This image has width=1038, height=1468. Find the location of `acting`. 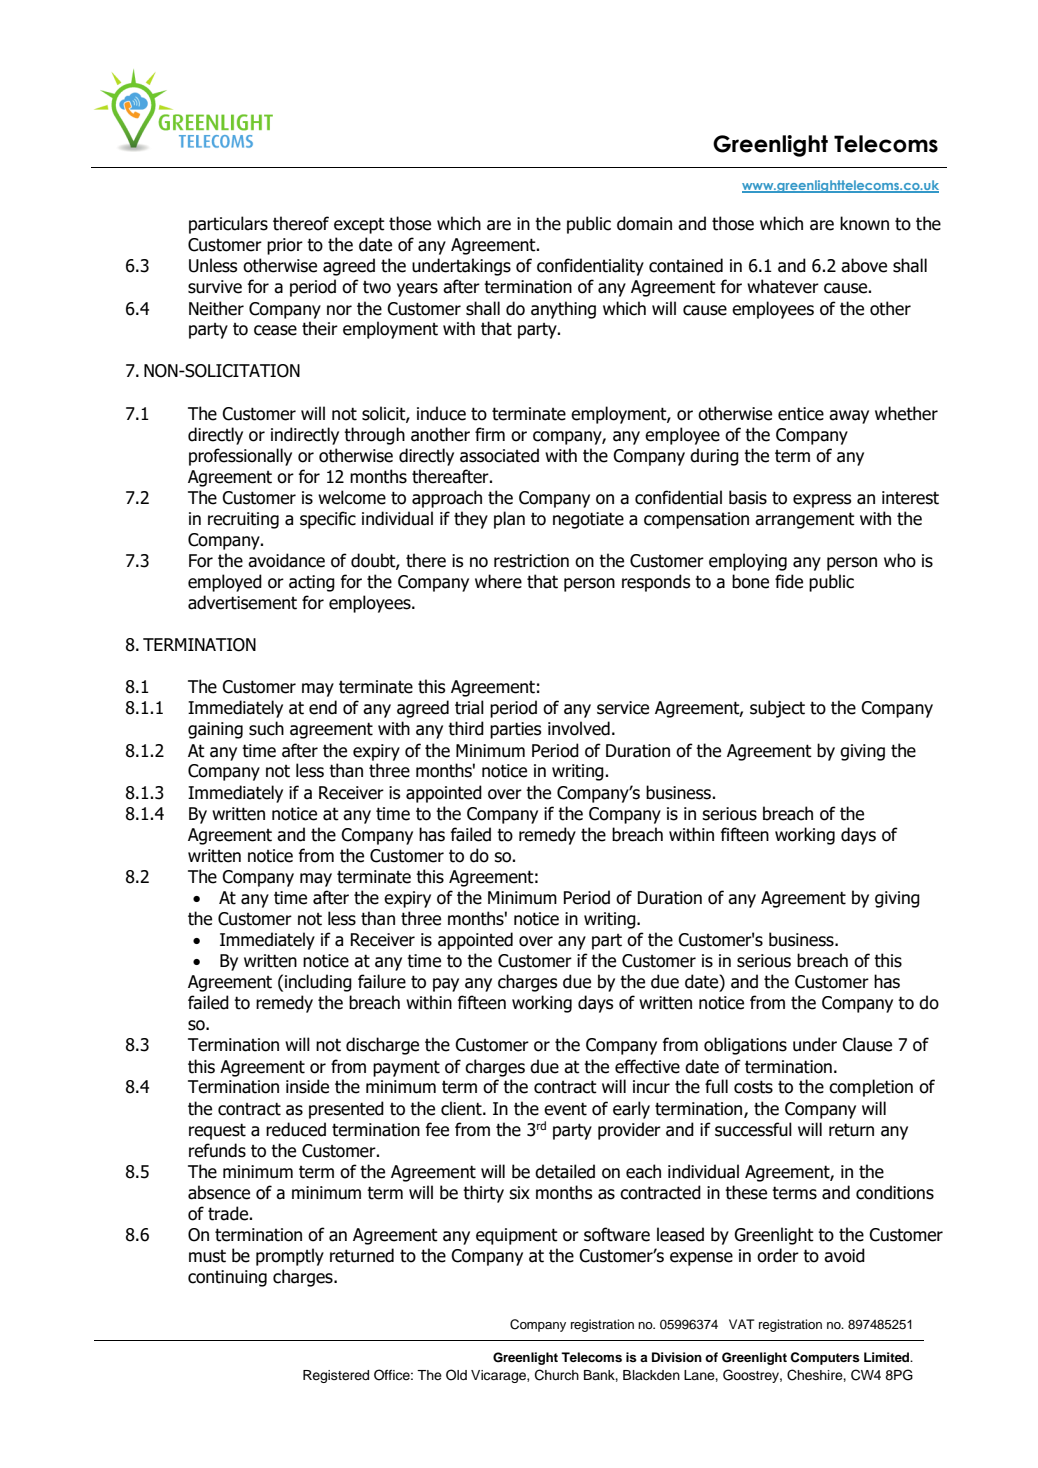

acting is located at coordinates (312, 583).
